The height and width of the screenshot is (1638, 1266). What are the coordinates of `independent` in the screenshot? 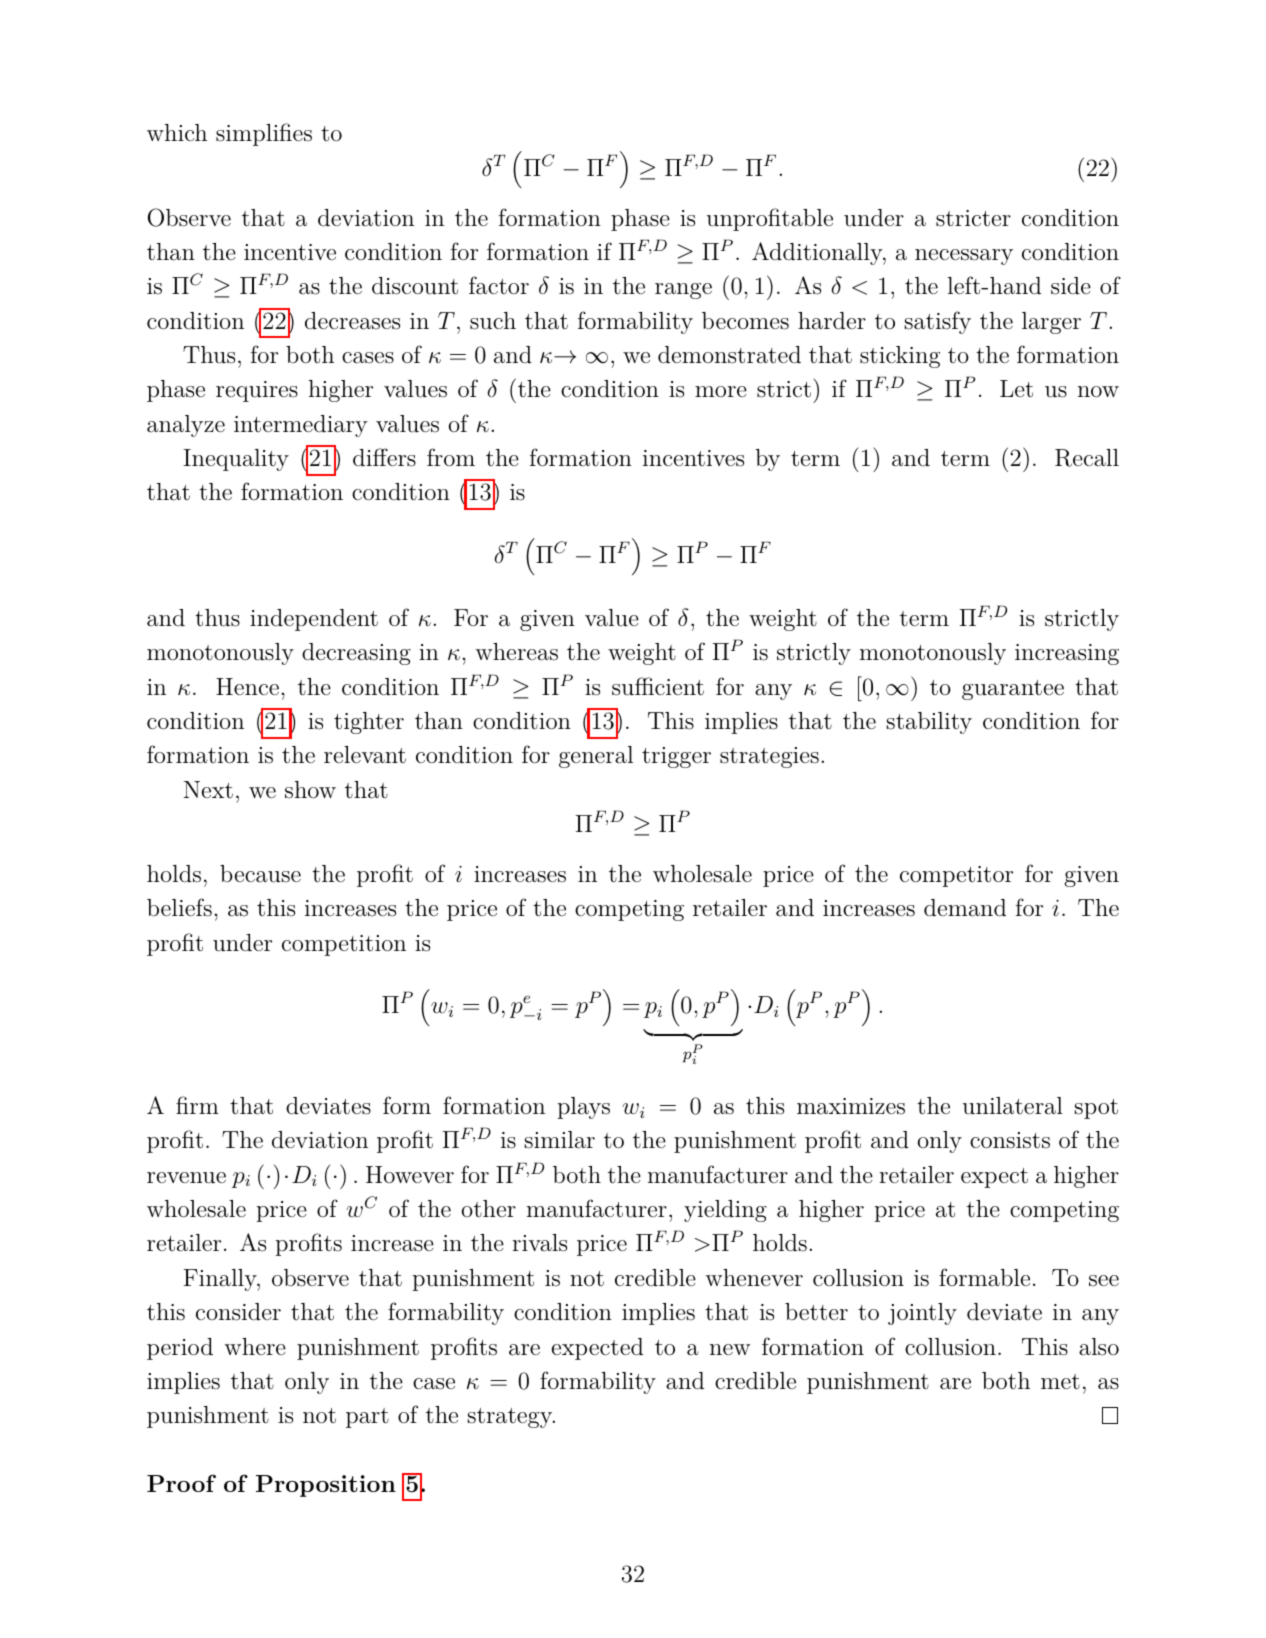 It's located at (314, 620).
